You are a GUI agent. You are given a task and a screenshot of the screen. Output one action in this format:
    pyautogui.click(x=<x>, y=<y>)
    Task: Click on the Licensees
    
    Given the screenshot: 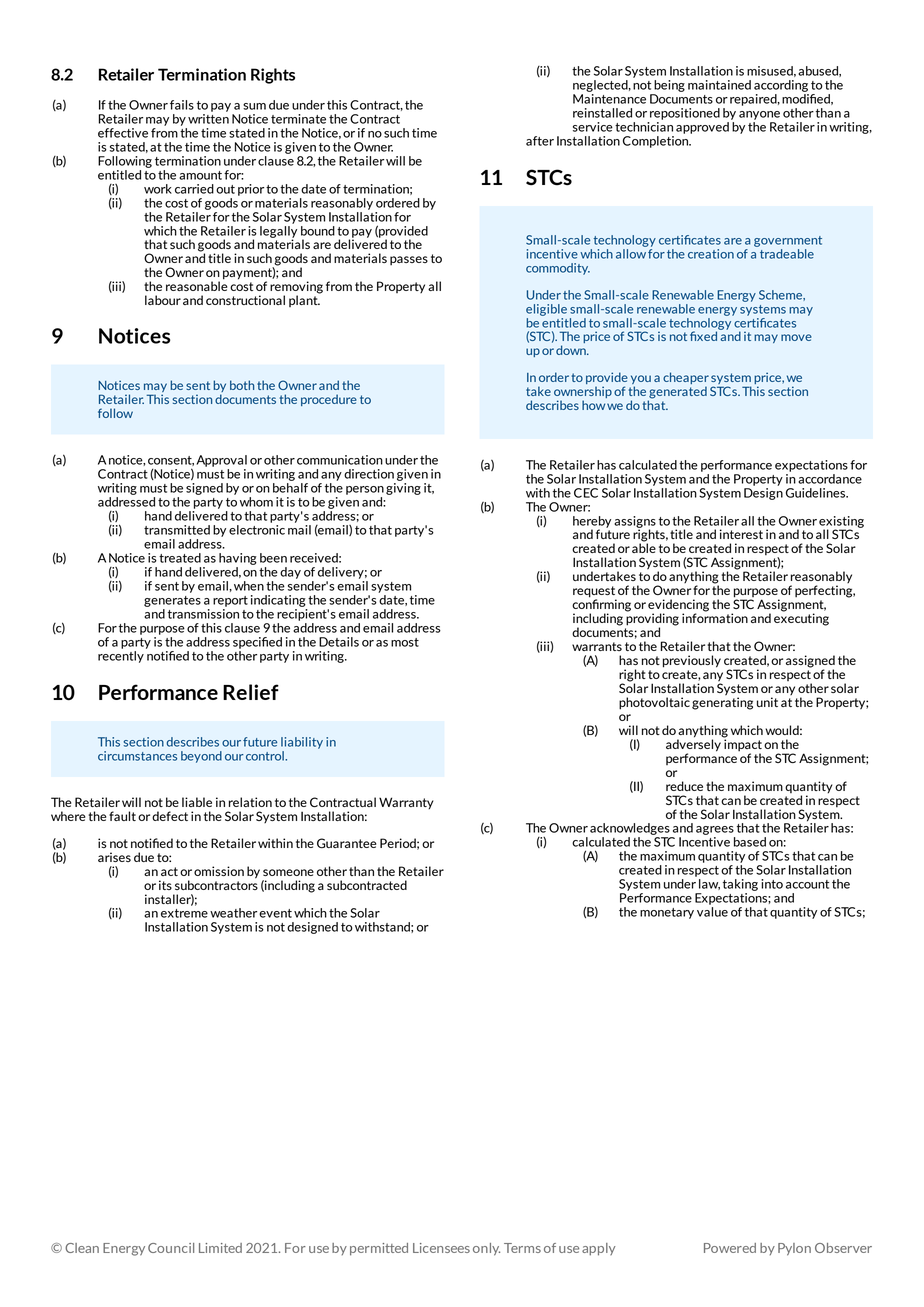 What is the action you would take?
    pyautogui.click(x=441, y=1248)
